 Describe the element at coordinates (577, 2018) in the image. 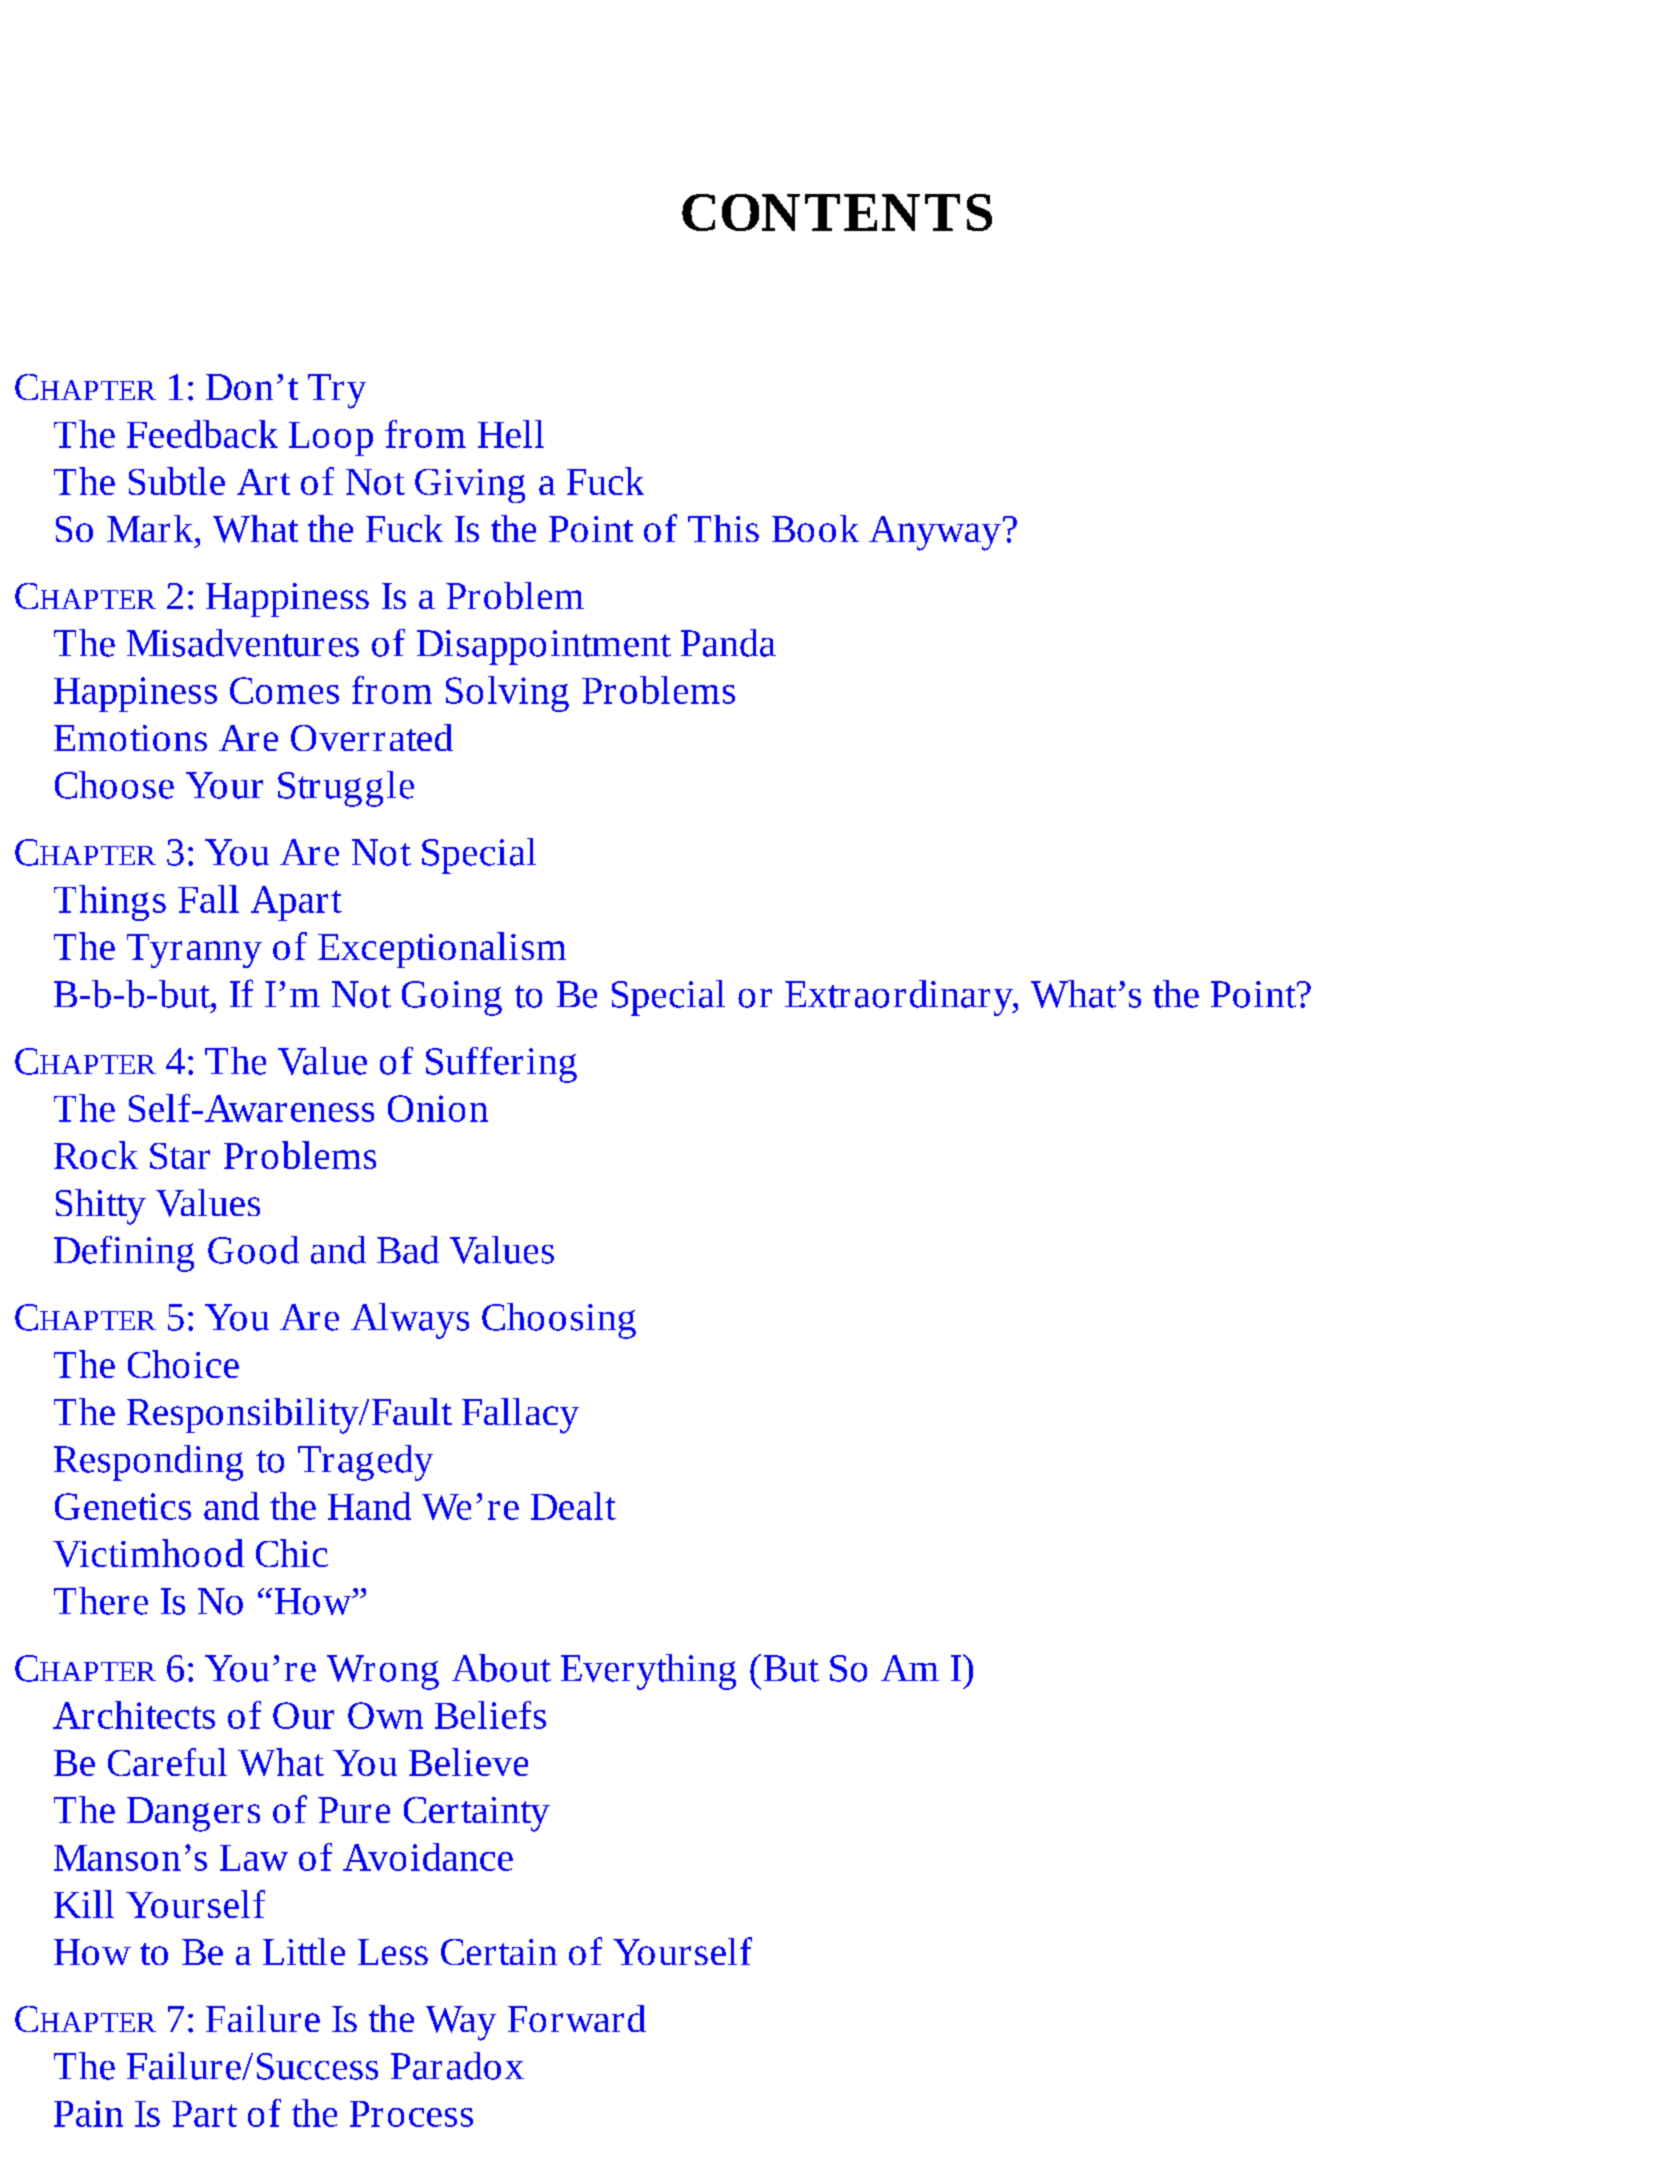

I see `Forward` at that location.
